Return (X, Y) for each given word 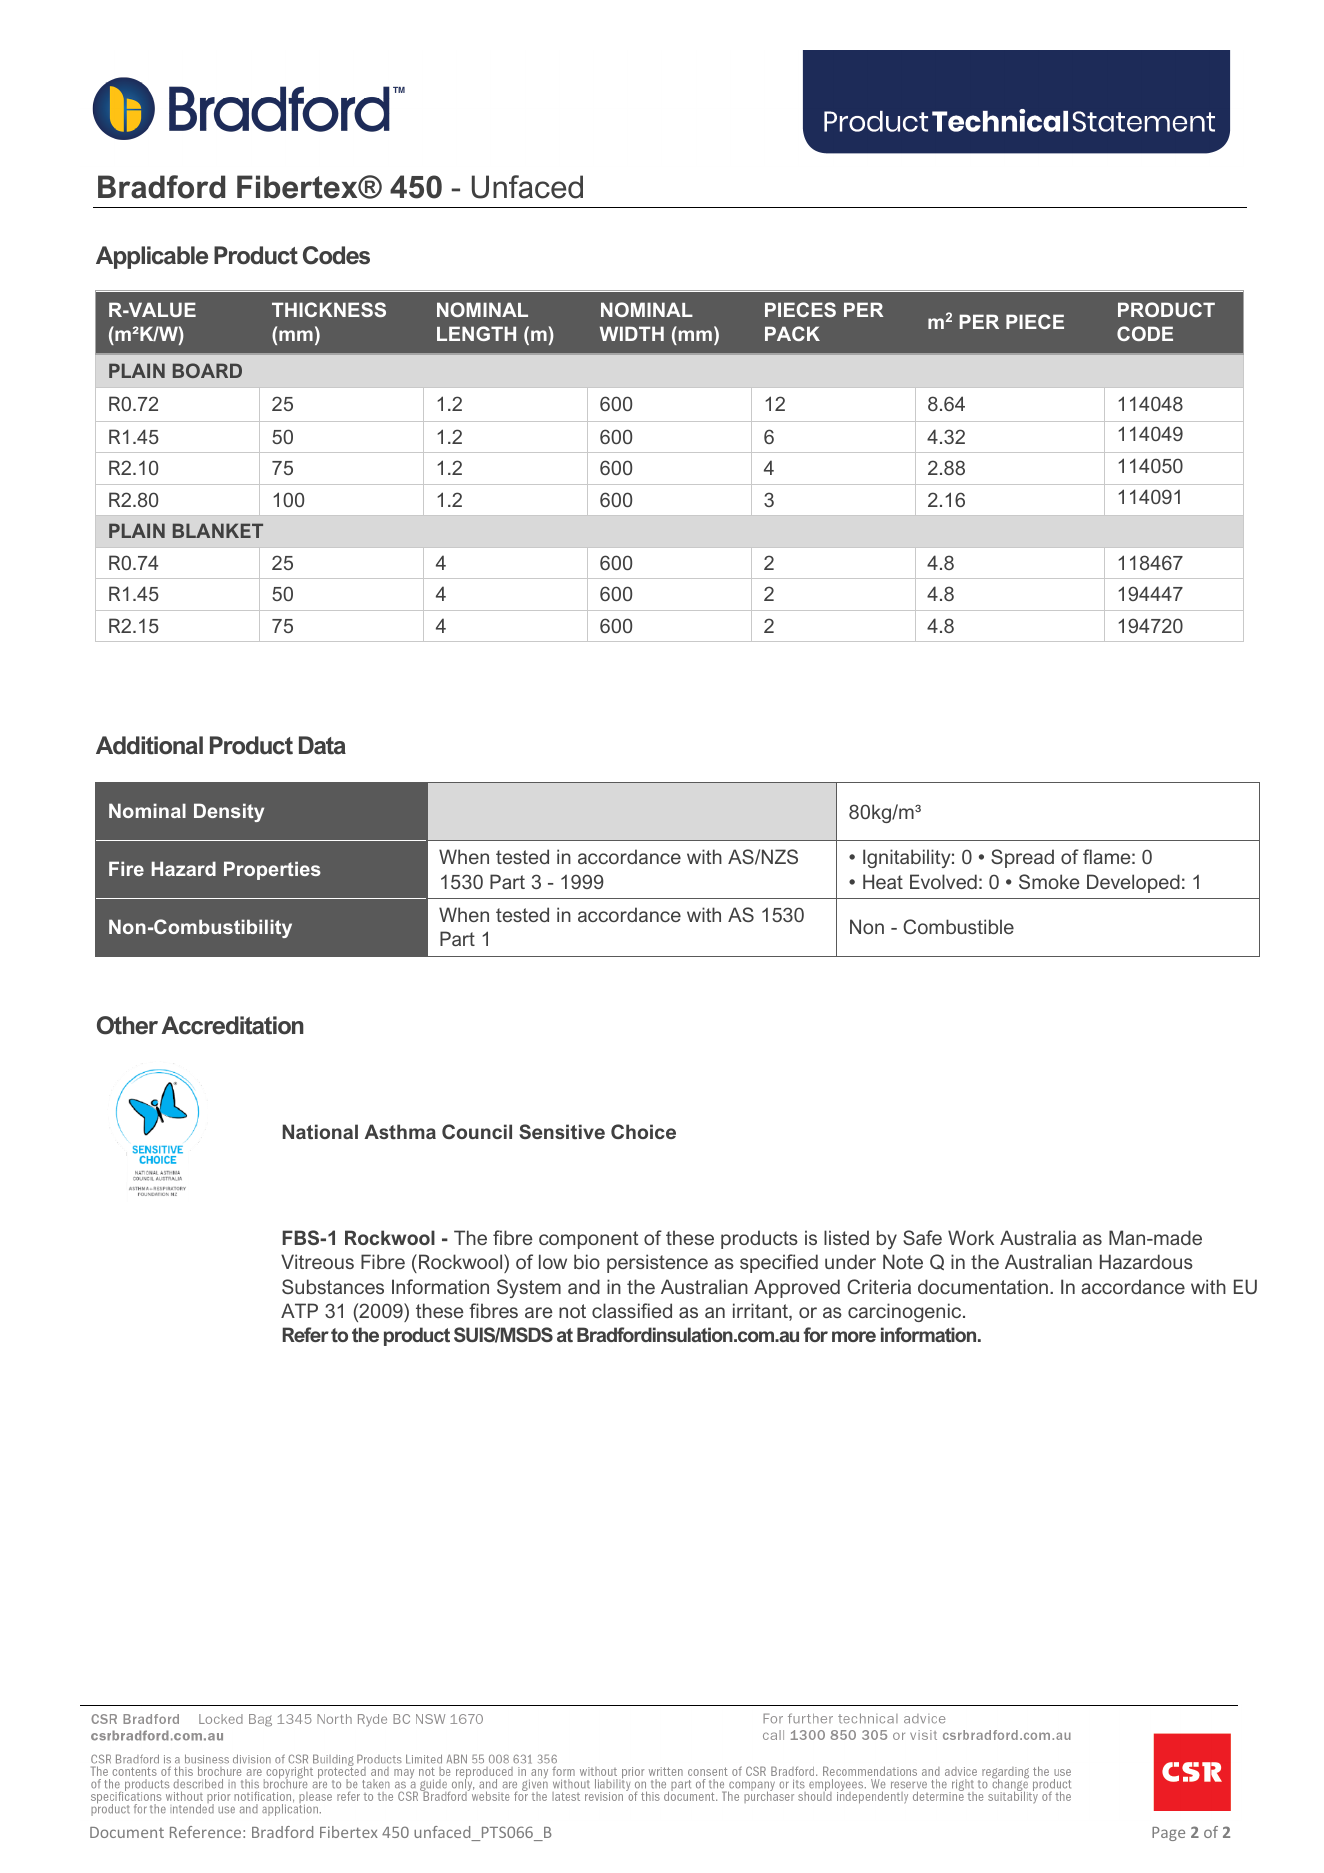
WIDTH (632, 333)
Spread (1022, 858)
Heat (883, 881)
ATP (299, 1310)
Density (229, 812)
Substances (333, 1286)
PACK (792, 333)
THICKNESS (329, 309)
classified (632, 1310)
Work (971, 1237)
